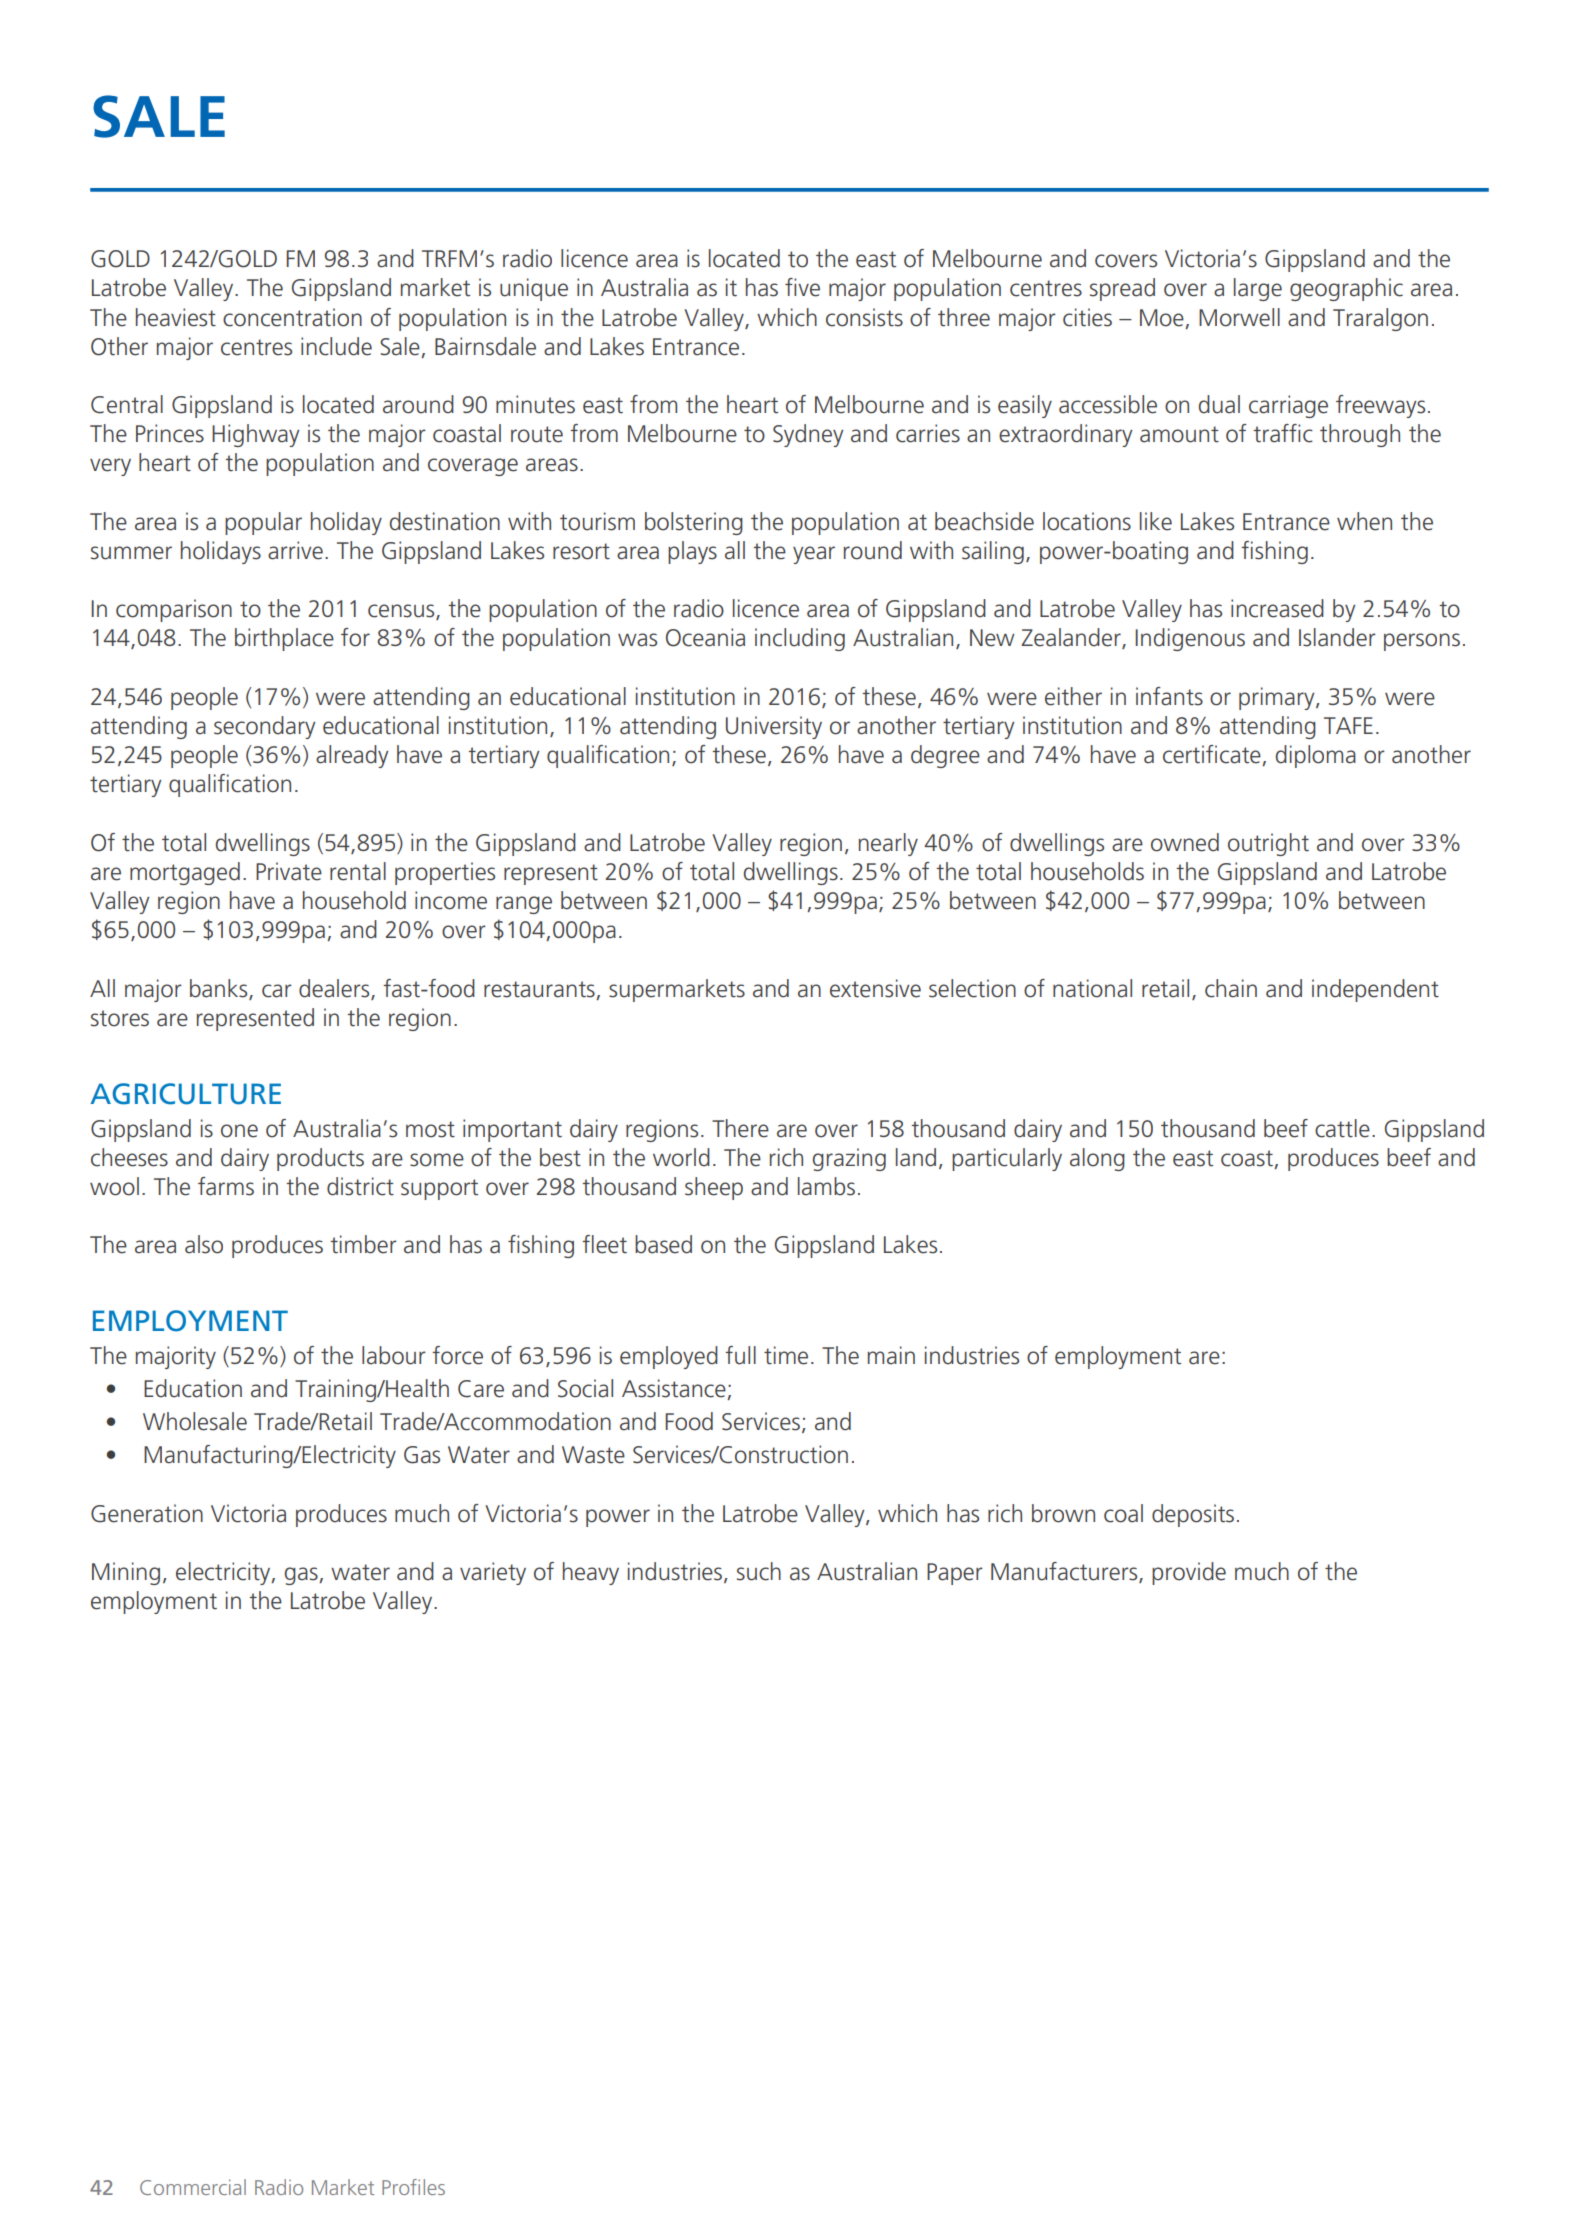 Image resolution: width=1579 pixels, height=2233 pixels. Describe the element at coordinates (1342, 1128) in the document. I see `cattle` at that location.
